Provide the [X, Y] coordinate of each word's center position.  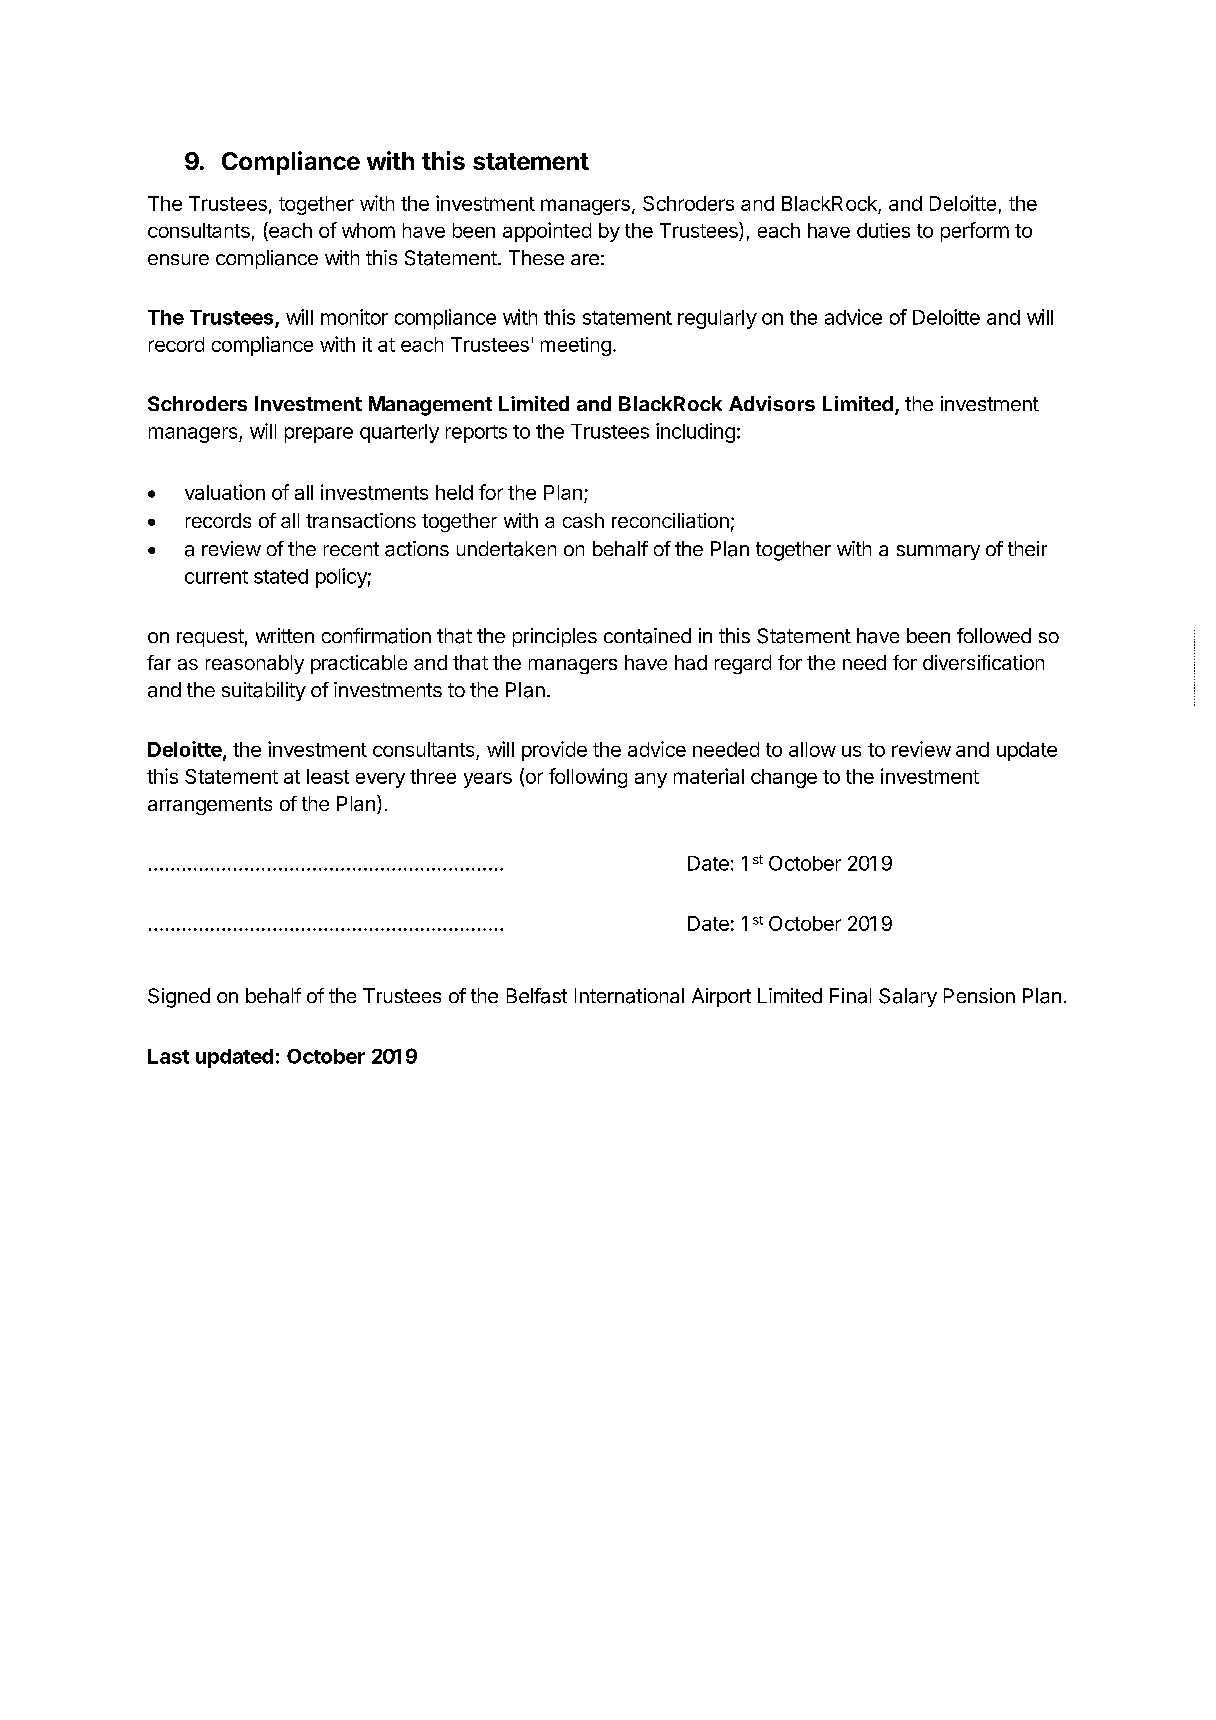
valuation [225, 492]
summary [938, 552]
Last [168, 1056]
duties [883, 230]
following [588, 778]
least [328, 776]
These [536, 257]
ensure [178, 259]
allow [812, 749]
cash [583, 520]
